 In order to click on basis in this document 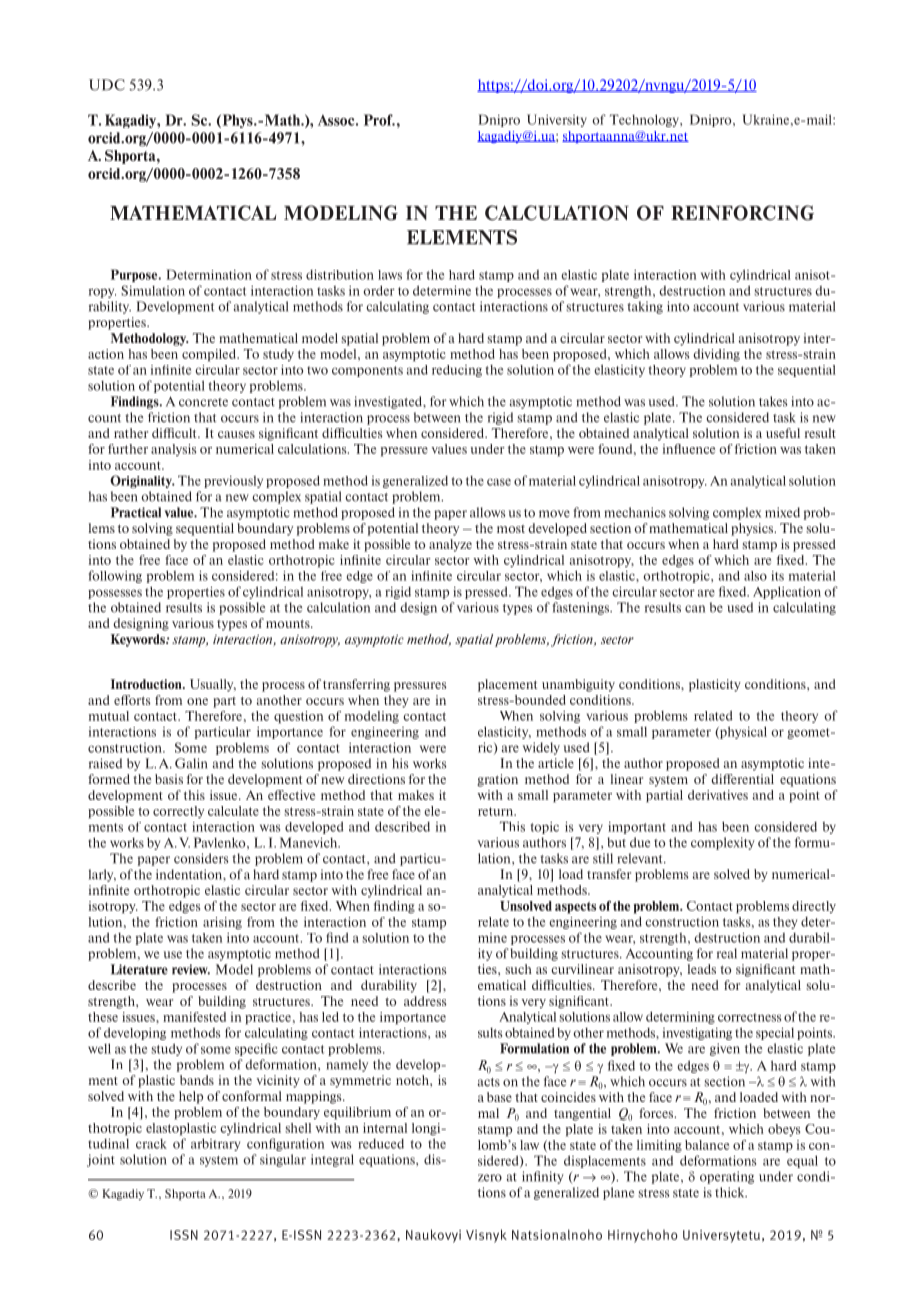, I will do `click(169, 779)`.
